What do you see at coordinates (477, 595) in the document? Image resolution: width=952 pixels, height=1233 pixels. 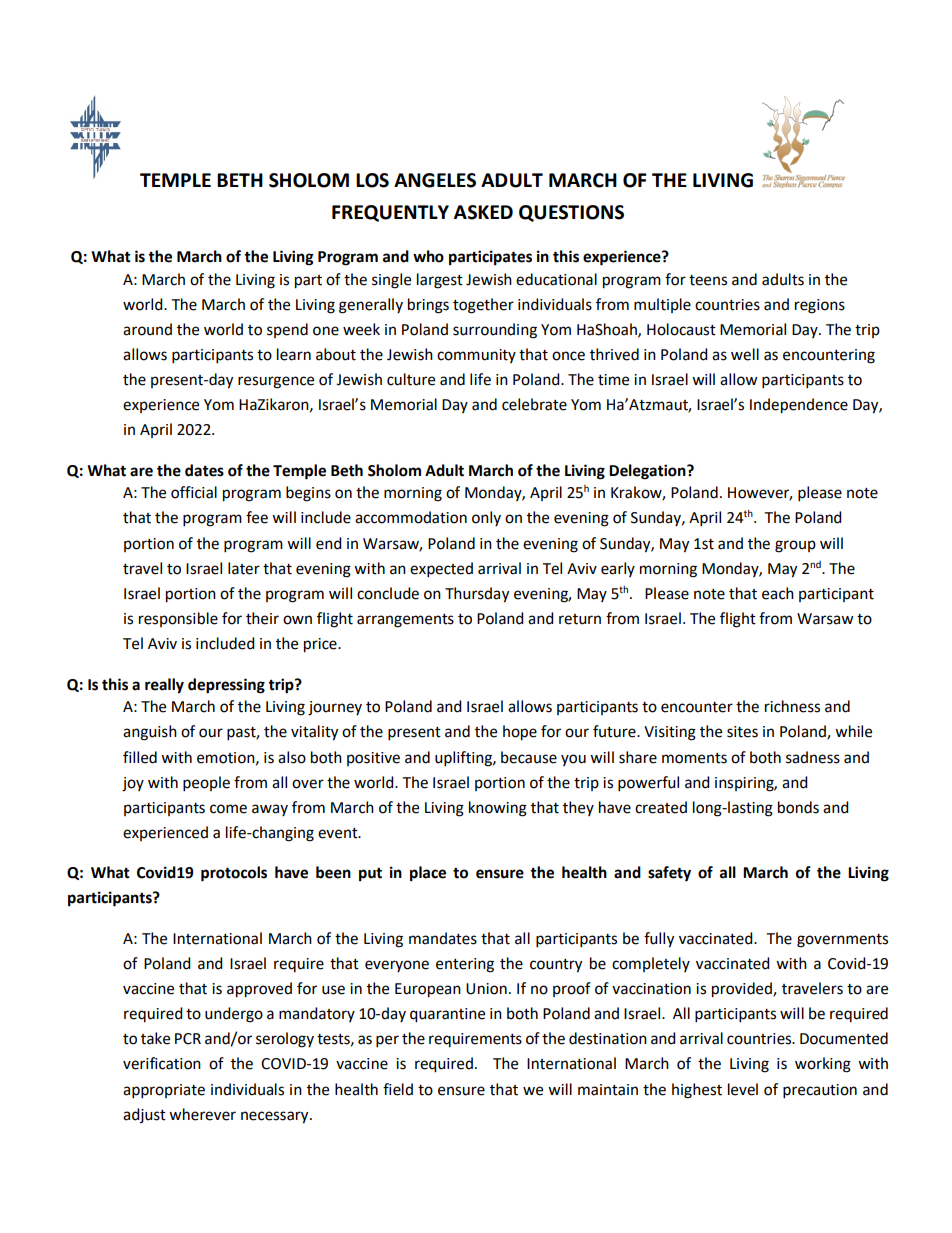 I see `Thursday` at bounding box center [477, 595].
